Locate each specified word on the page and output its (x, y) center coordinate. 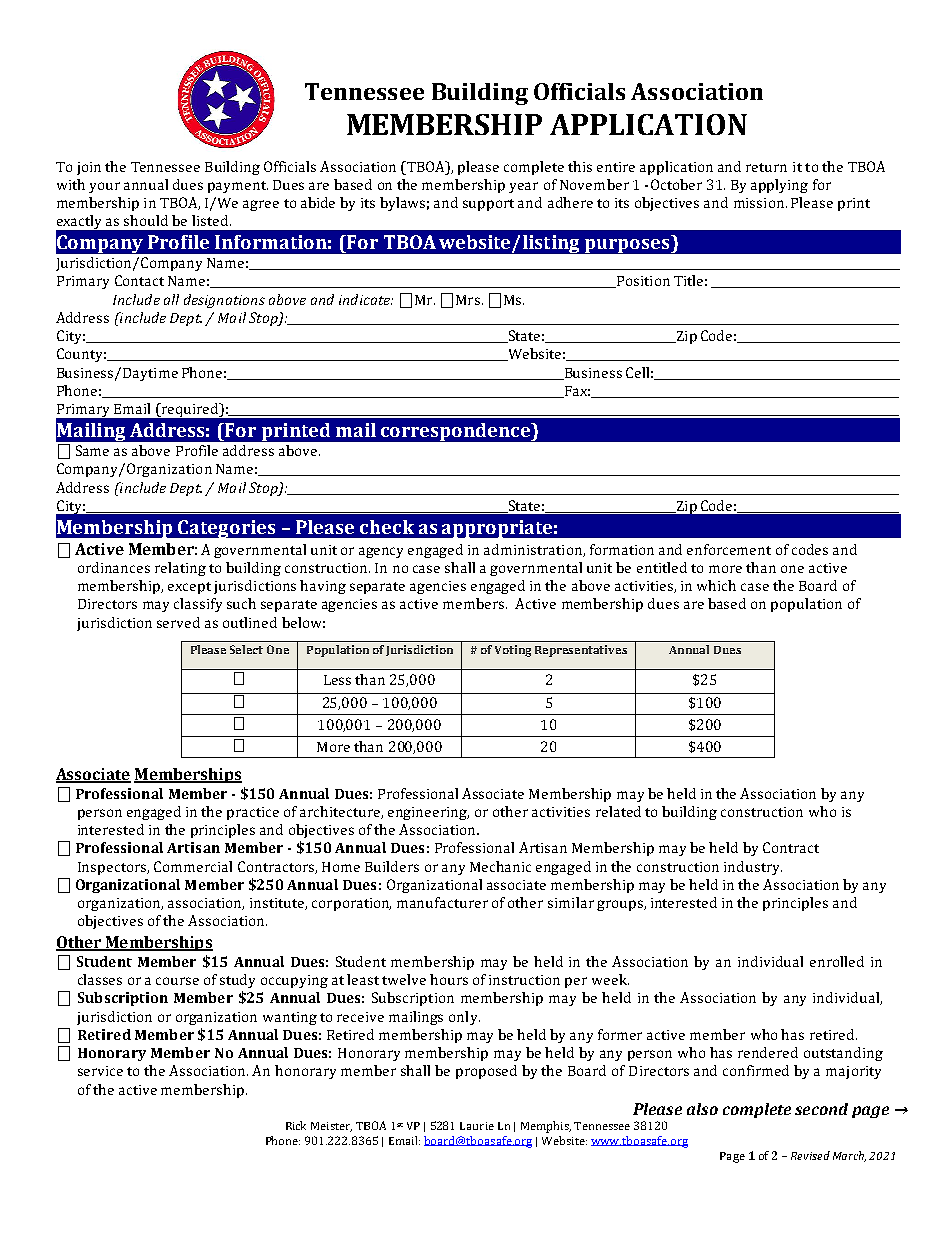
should (146, 220)
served (178, 622)
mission (759, 203)
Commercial (193, 866)
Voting (513, 651)
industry (753, 868)
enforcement (729, 549)
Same (92, 450)
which (716, 585)
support (488, 205)
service (100, 1071)
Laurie (477, 1126)
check (387, 527)
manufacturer (442, 902)
